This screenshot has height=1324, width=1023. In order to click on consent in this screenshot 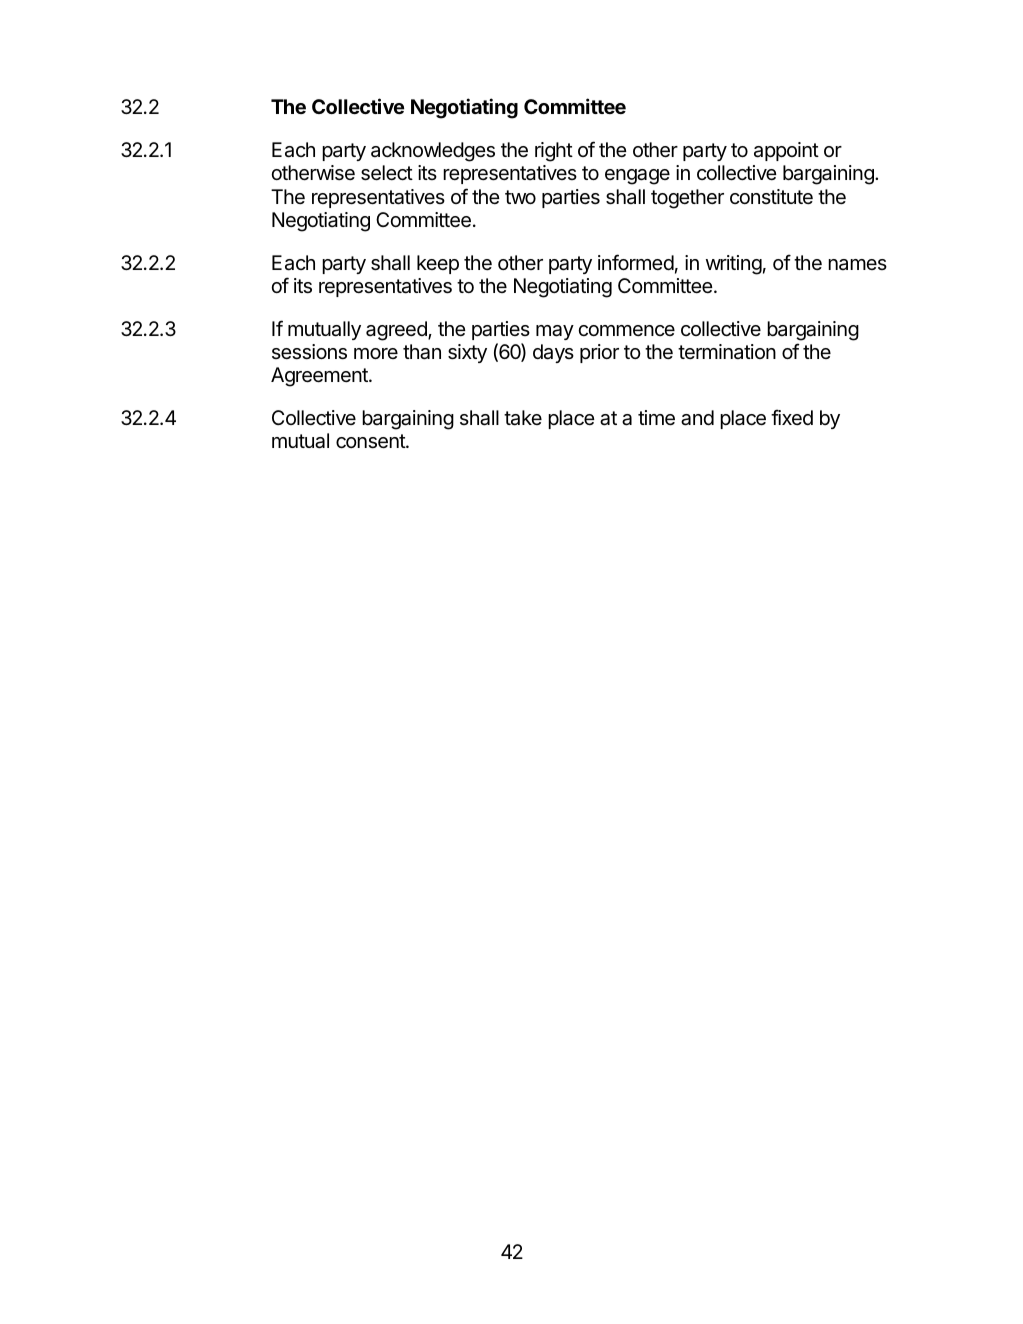, I will do `click(371, 441)`.
